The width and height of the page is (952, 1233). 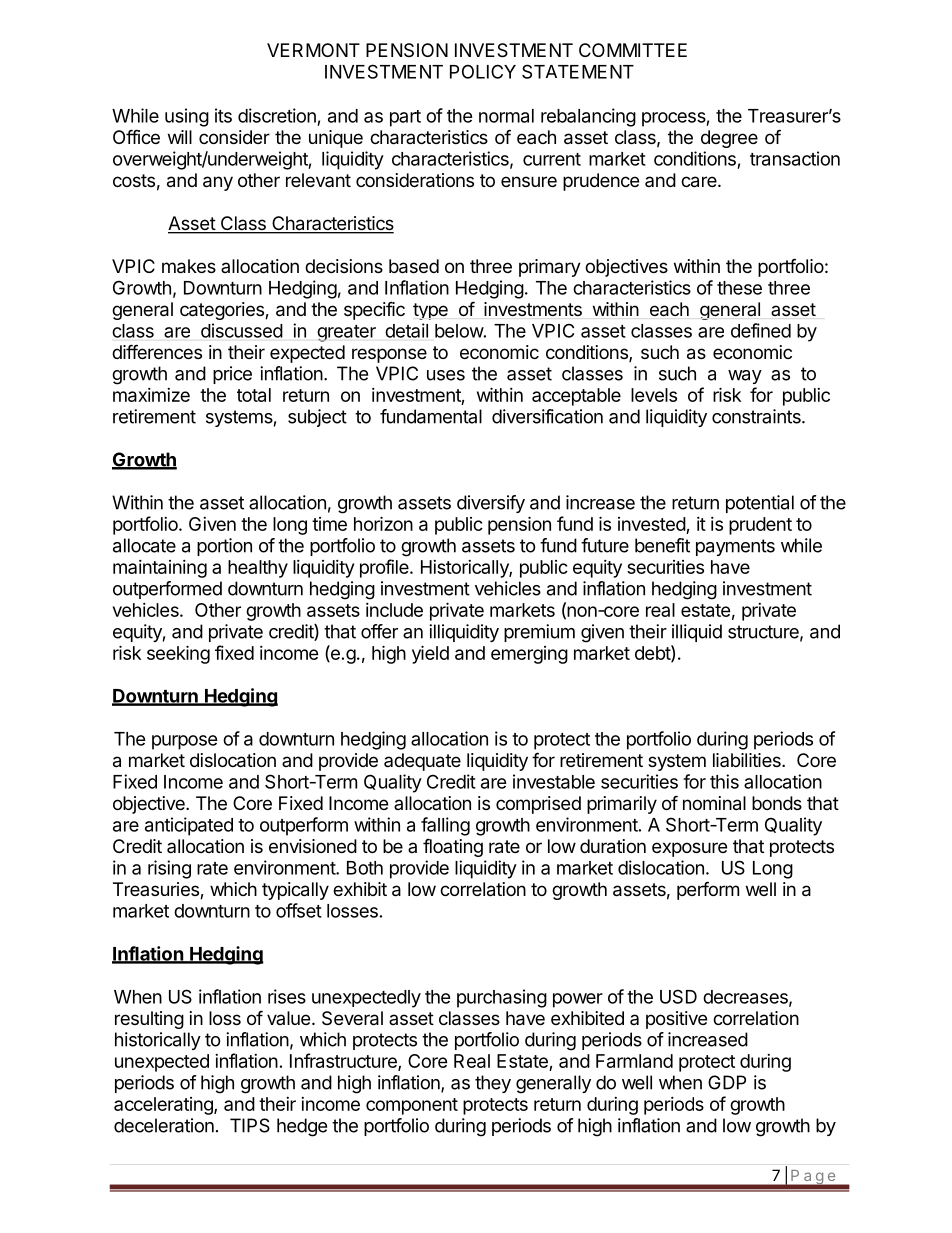 I want to click on payments, so click(x=735, y=547).
